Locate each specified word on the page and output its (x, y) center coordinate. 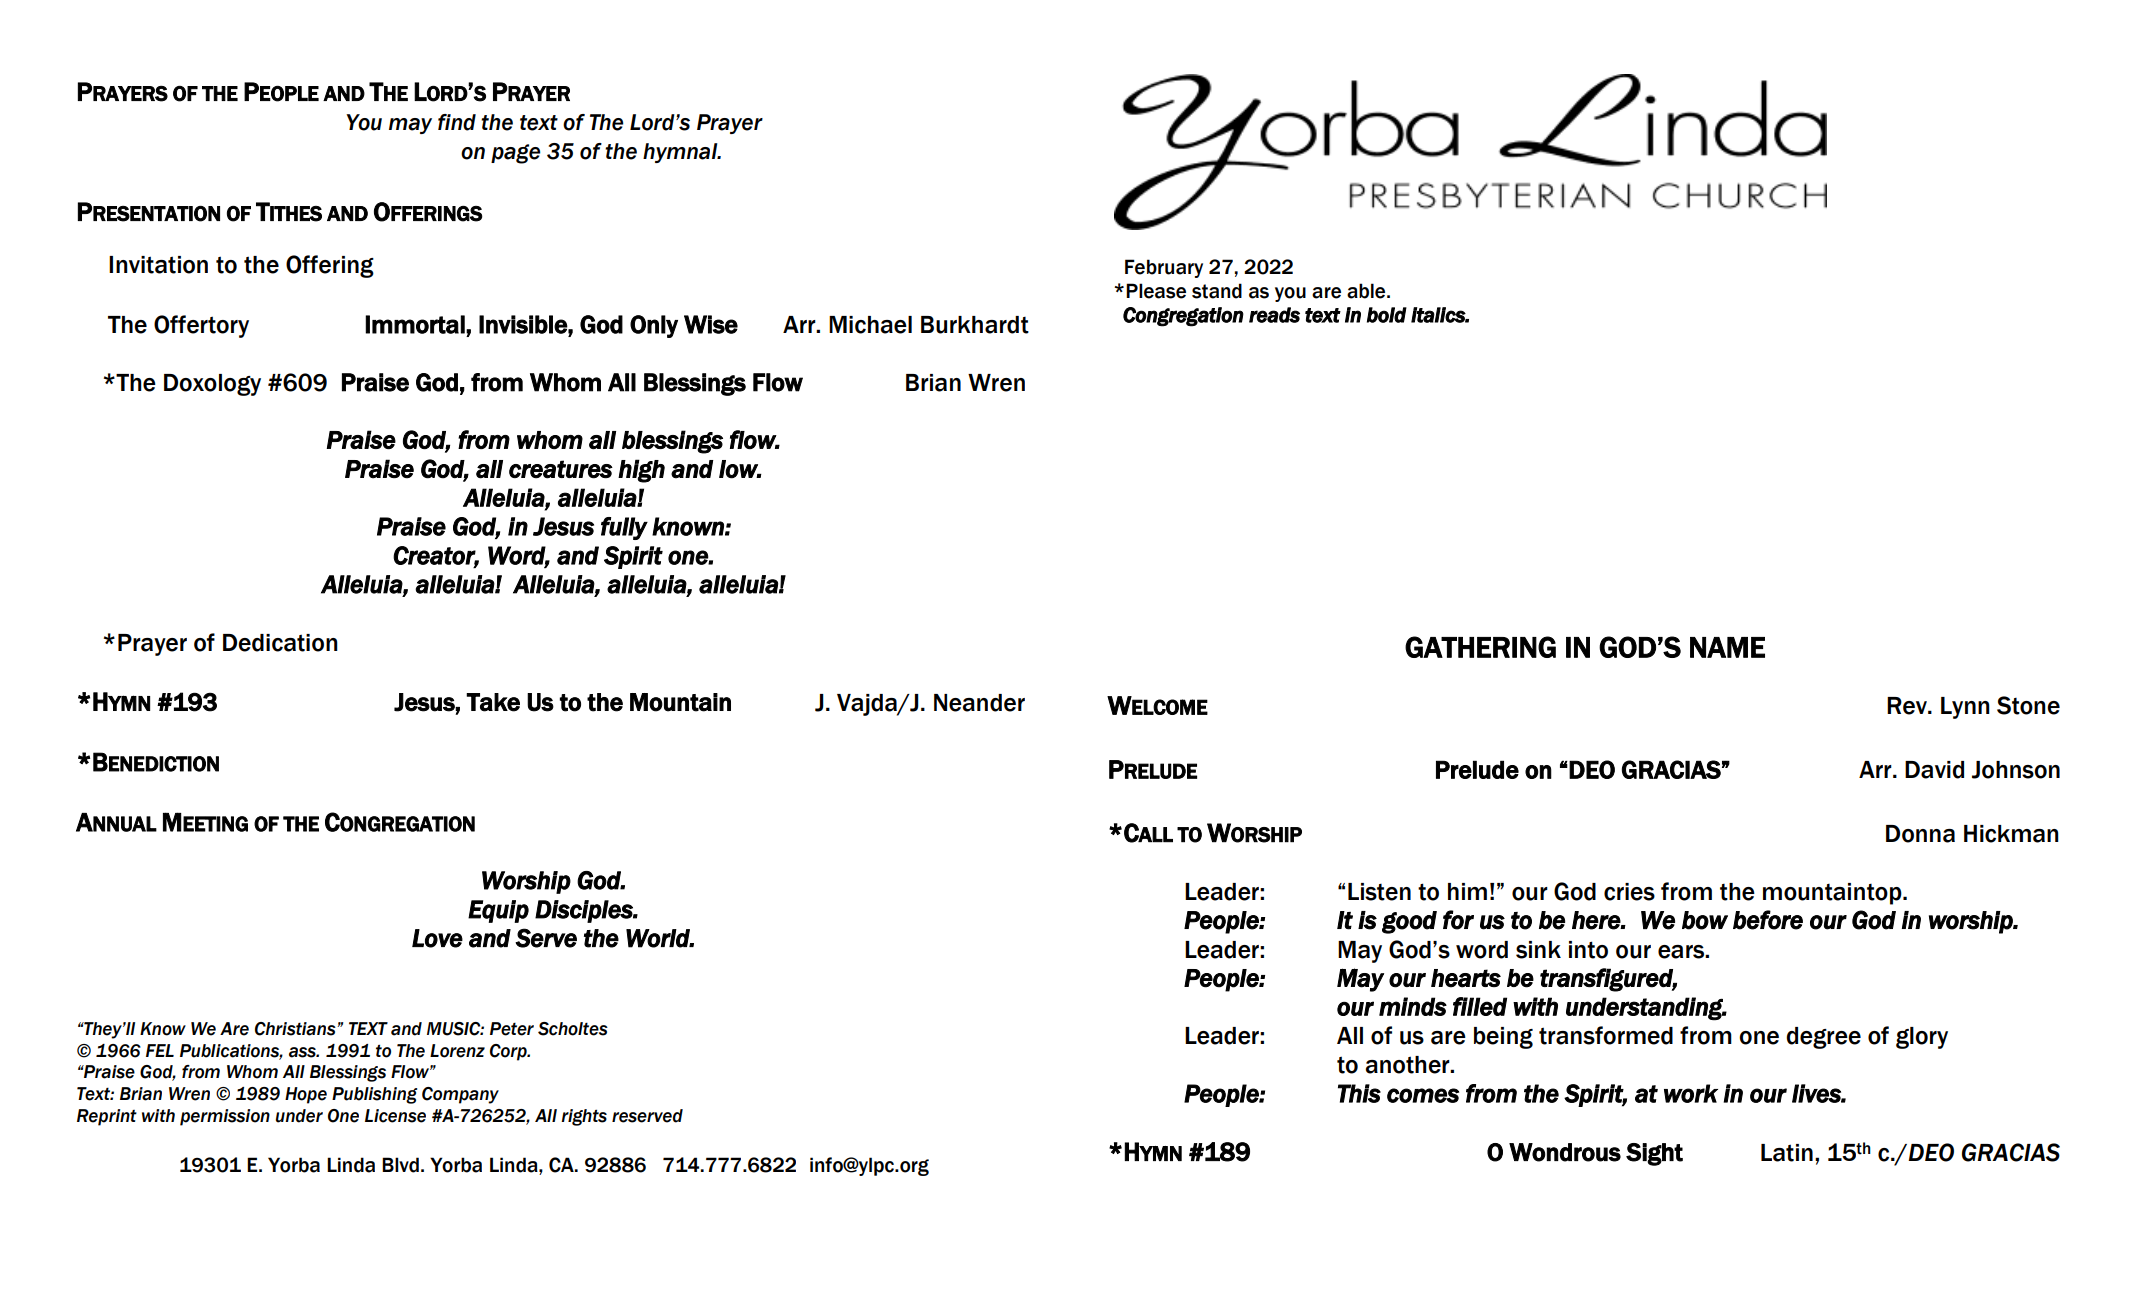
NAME (1727, 647)
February (1164, 268)
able (1367, 291)
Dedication (280, 643)
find (457, 122)
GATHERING (1480, 647)
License (395, 1116)
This (1359, 1093)
